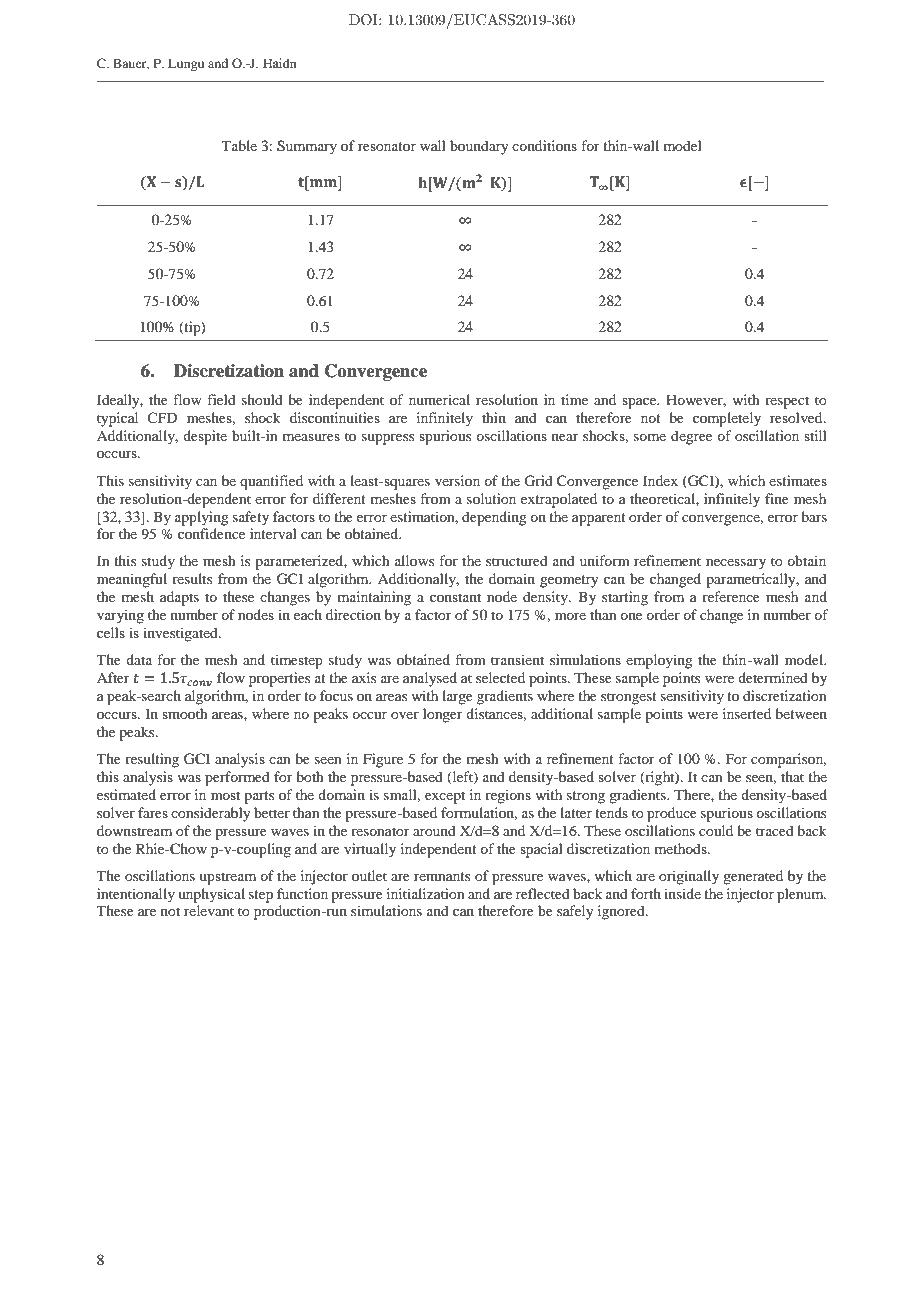  I want to click on boundary, so click(479, 147).
